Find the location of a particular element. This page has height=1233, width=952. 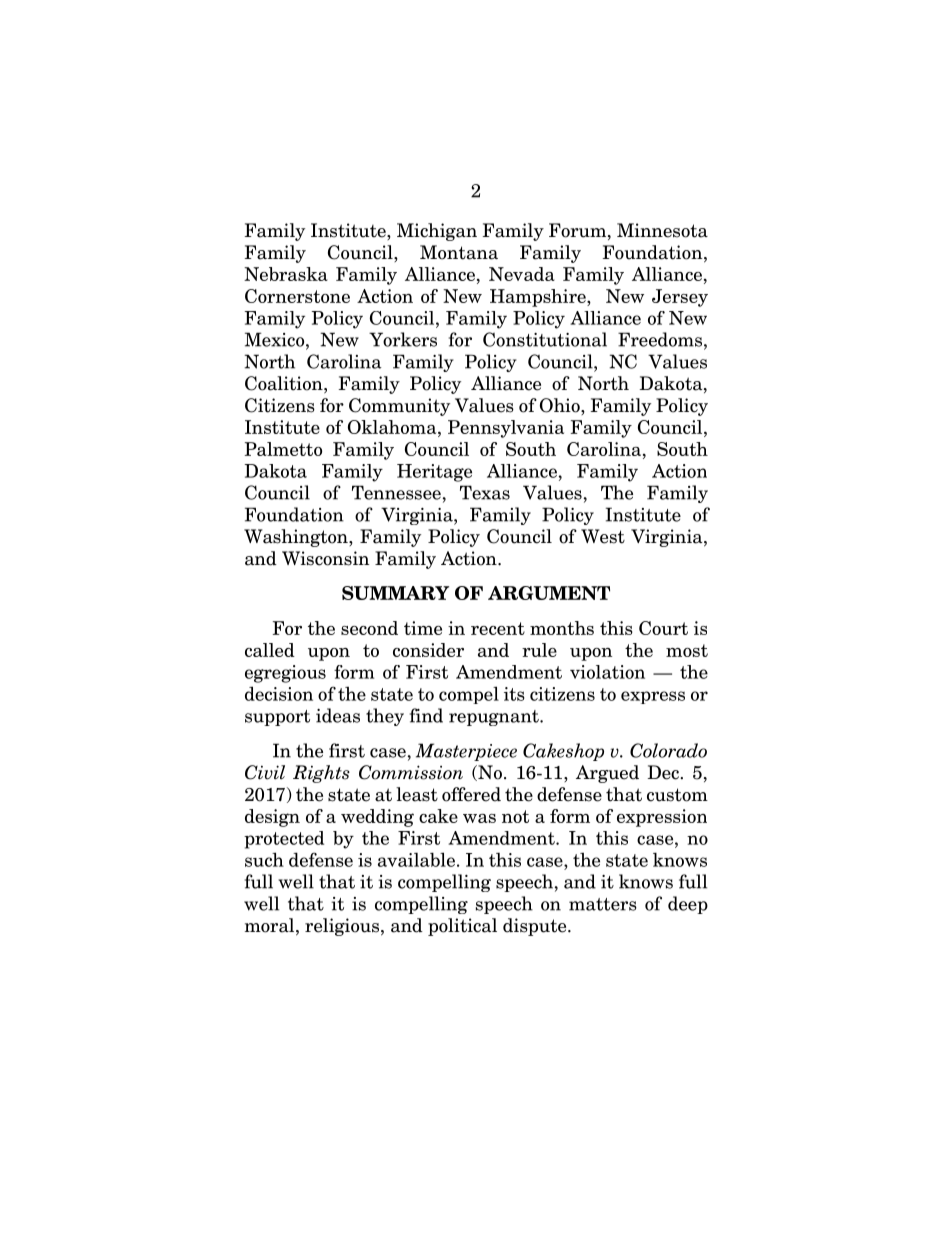

its is located at coordinates (514, 694).
